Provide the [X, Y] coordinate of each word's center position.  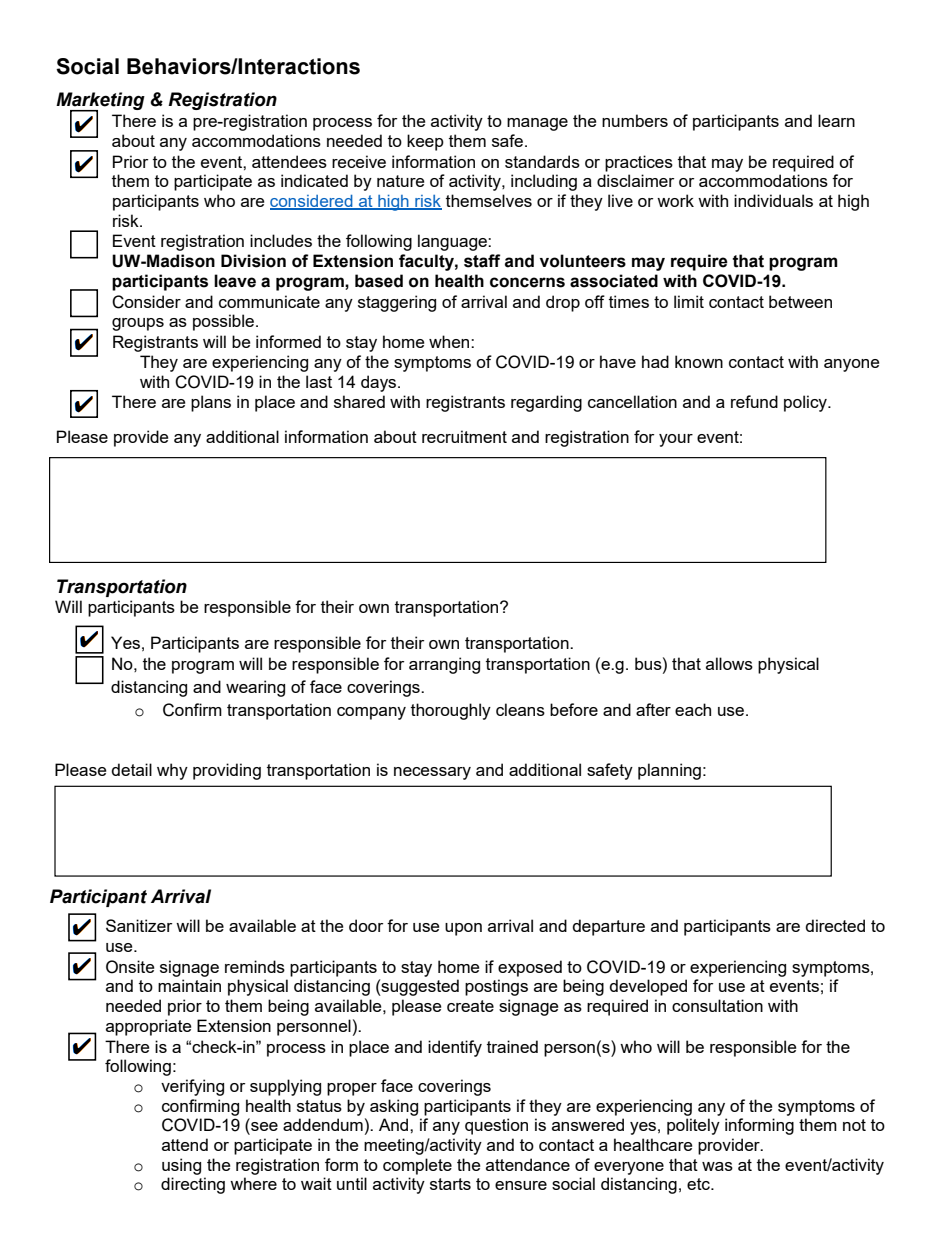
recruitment [464, 436]
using [181, 1166]
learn [836, 120]
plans [211, 403]
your [676, 440]
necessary [432, 773]
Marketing [100, 102]
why [172, 771]
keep [425, 142]
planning [669, 771]
